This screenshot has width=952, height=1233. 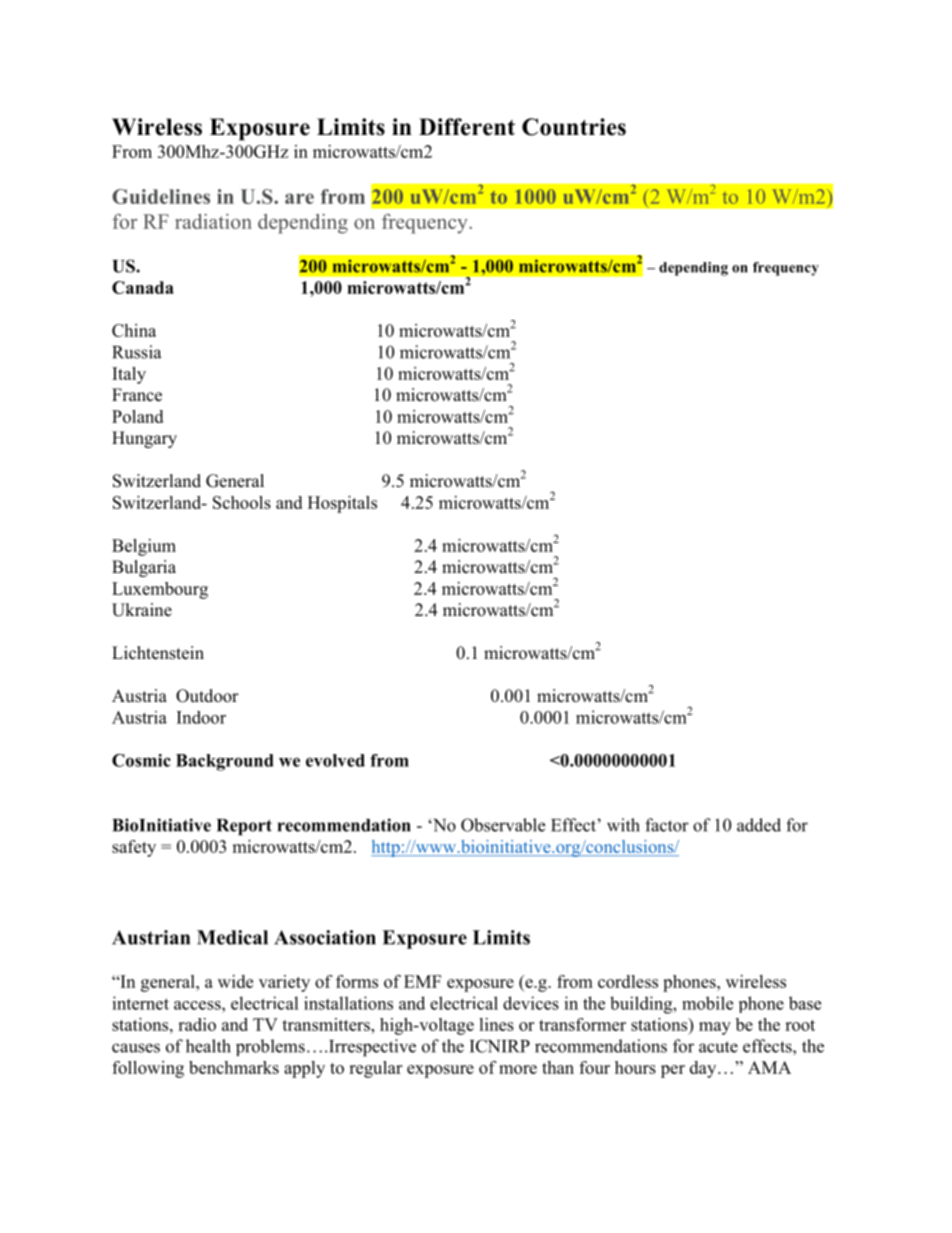 I want to click on Luxembourg, so click(x=160, y=590).
